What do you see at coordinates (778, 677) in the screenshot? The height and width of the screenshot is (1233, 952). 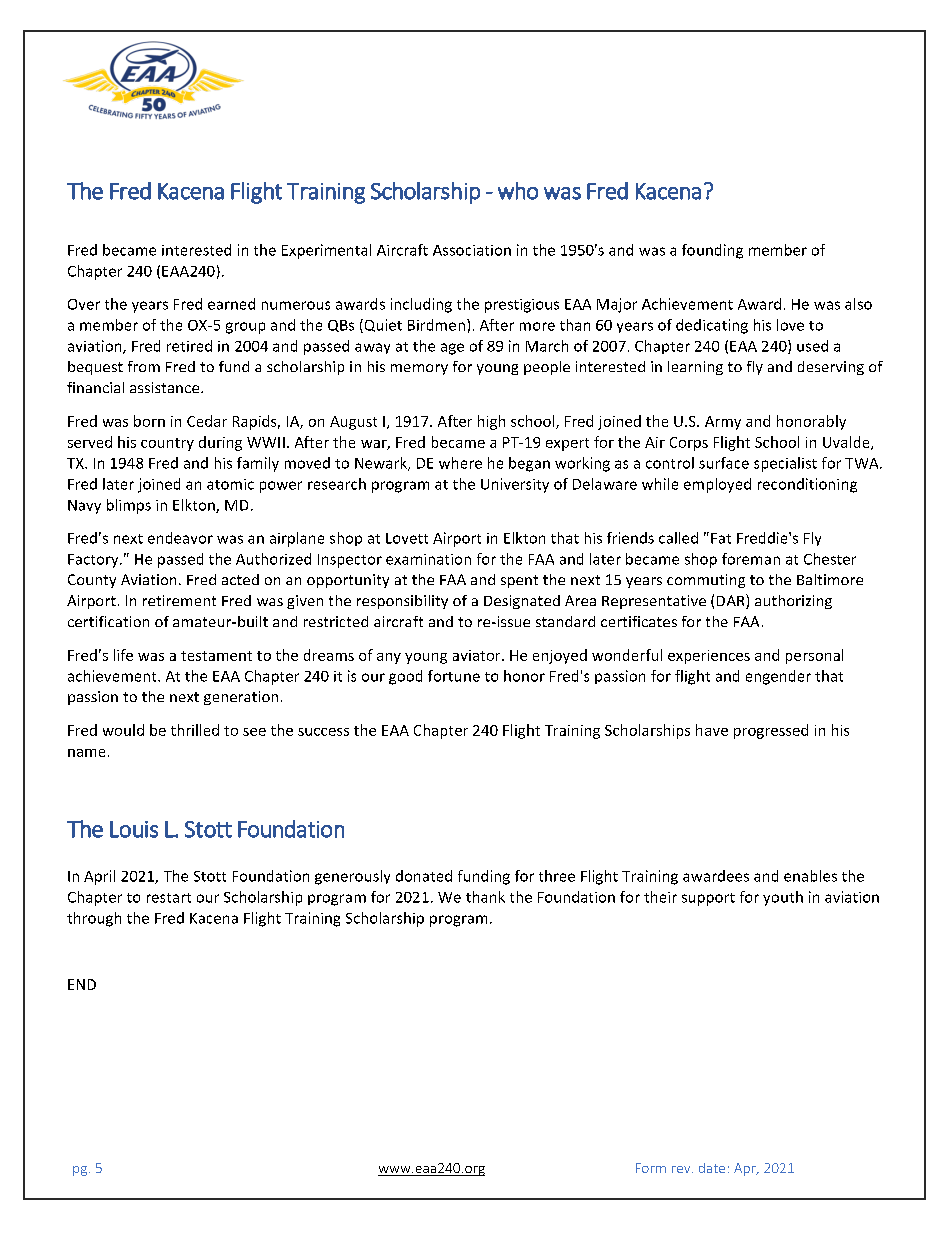 I see `engender` at bounding box center [778, 677].
